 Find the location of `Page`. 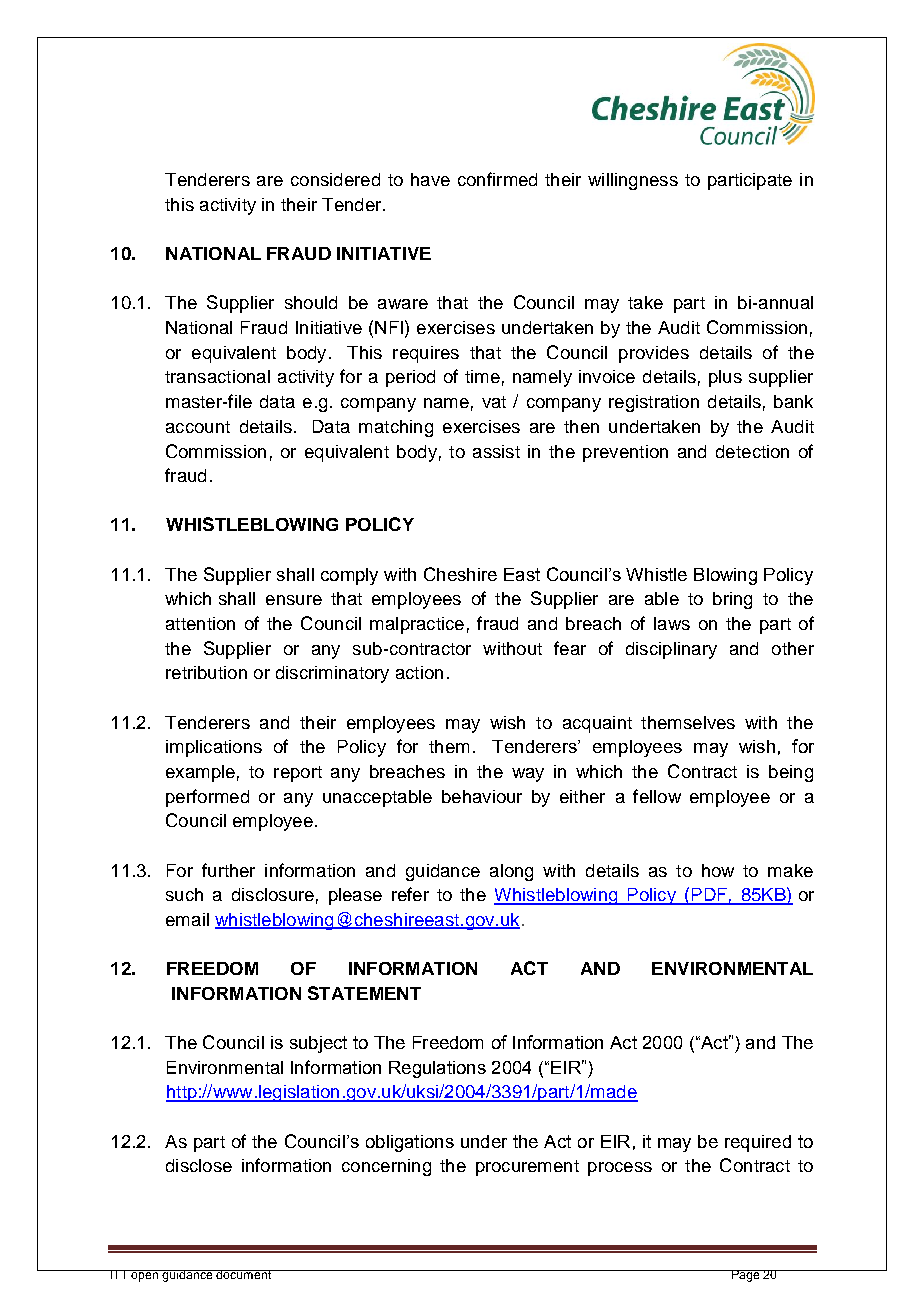

Page is located at coordinates (745, 1276).
